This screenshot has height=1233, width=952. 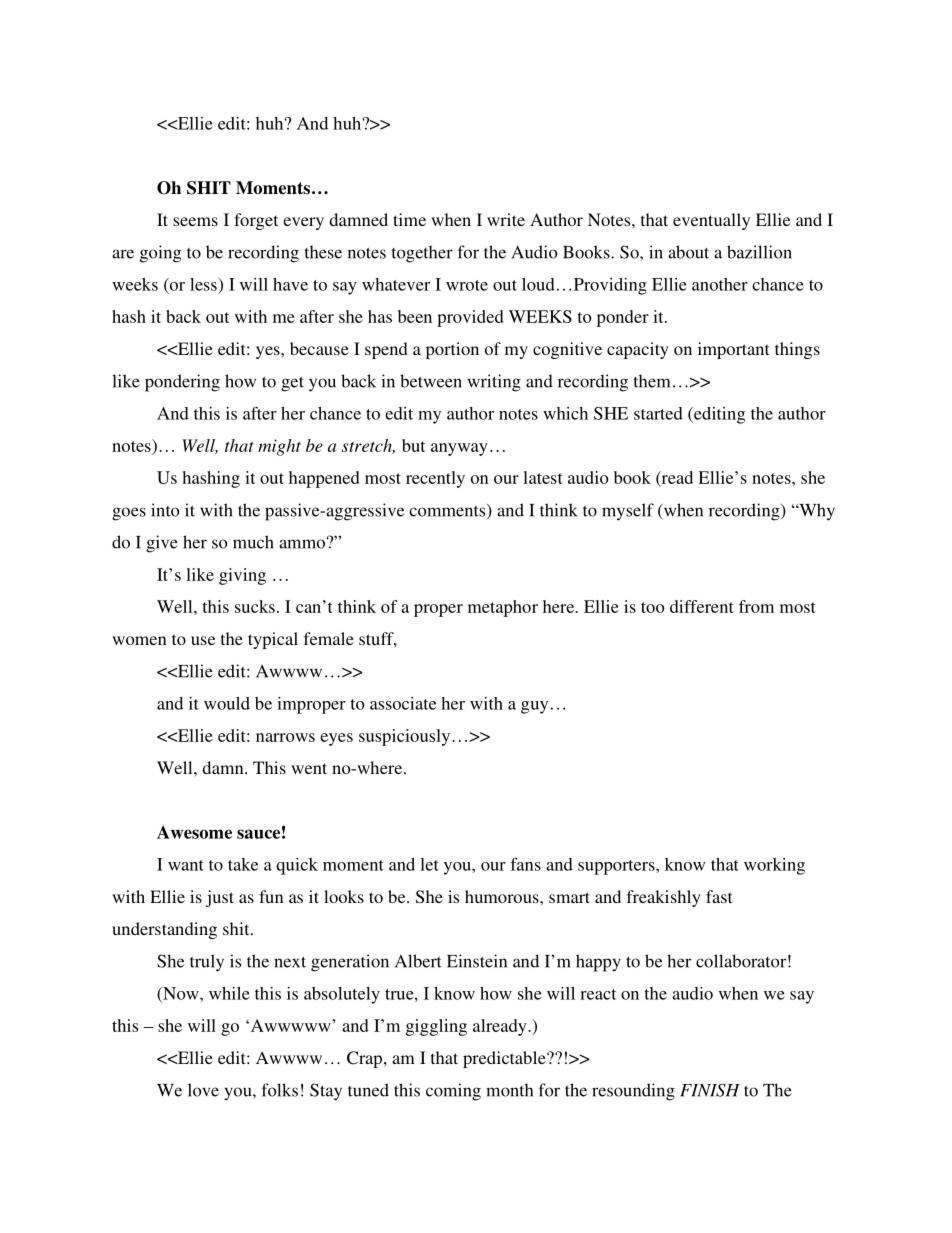 I want to click on bazillion, so click(x=759, y=252).
